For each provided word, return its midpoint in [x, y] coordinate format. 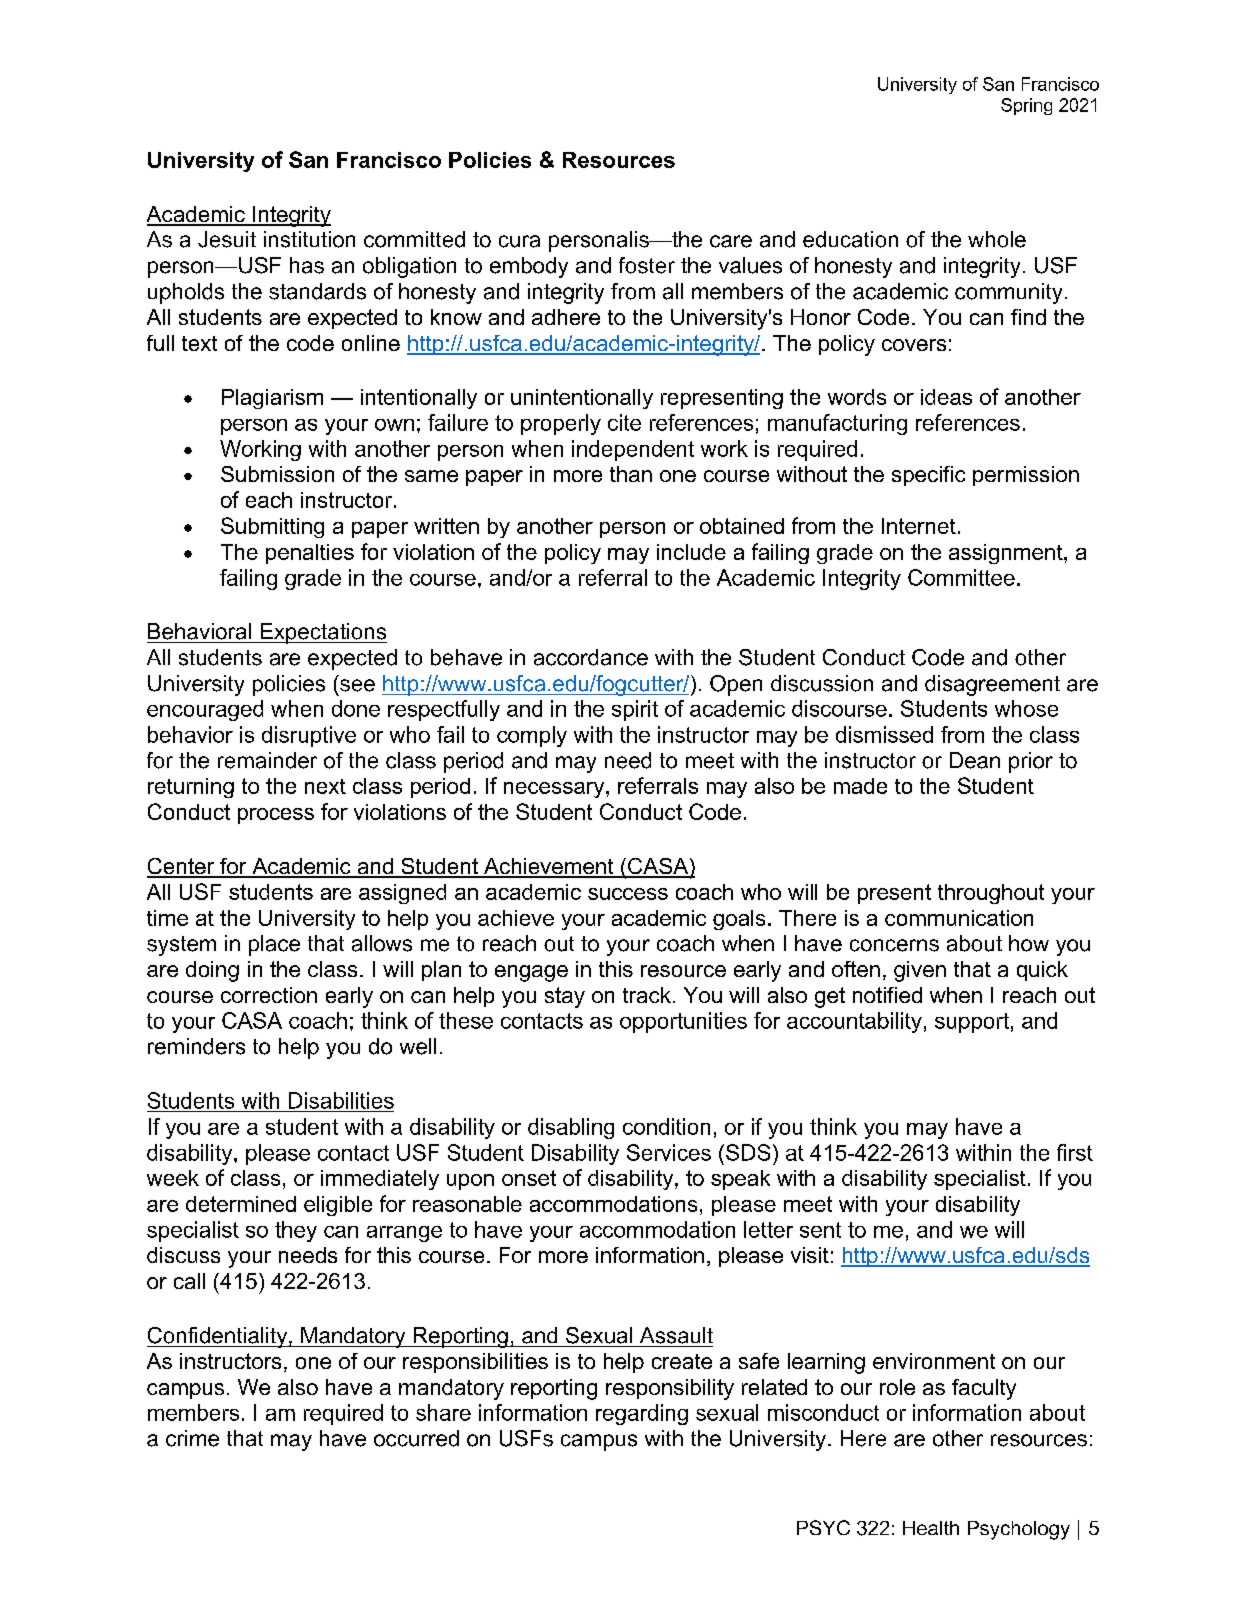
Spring [1026, 106]
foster [647, 265]
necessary [555, 790]
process [276, 816]
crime [192, 1438]
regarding [642, 1414]
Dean [975, 760]
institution [309, 239]
